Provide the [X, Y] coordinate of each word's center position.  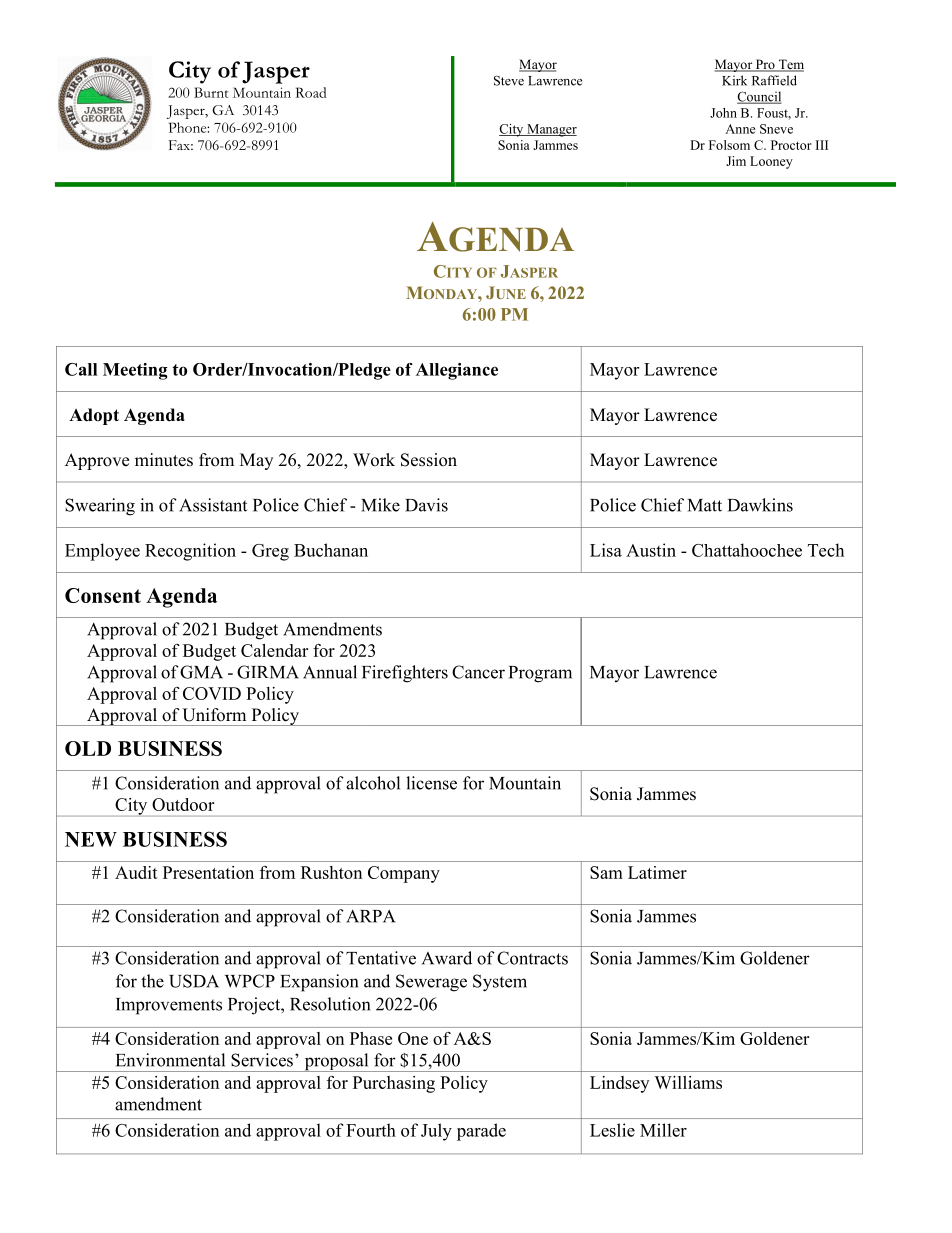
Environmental [170, 1060]
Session [429, 460]
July [436, 1132]
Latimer [657, 872]
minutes [164, 460]
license [431, 783]
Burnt [211, 92]
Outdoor [183, 804]
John [723, 113]
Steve [509, 80]
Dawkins [760, 505]
